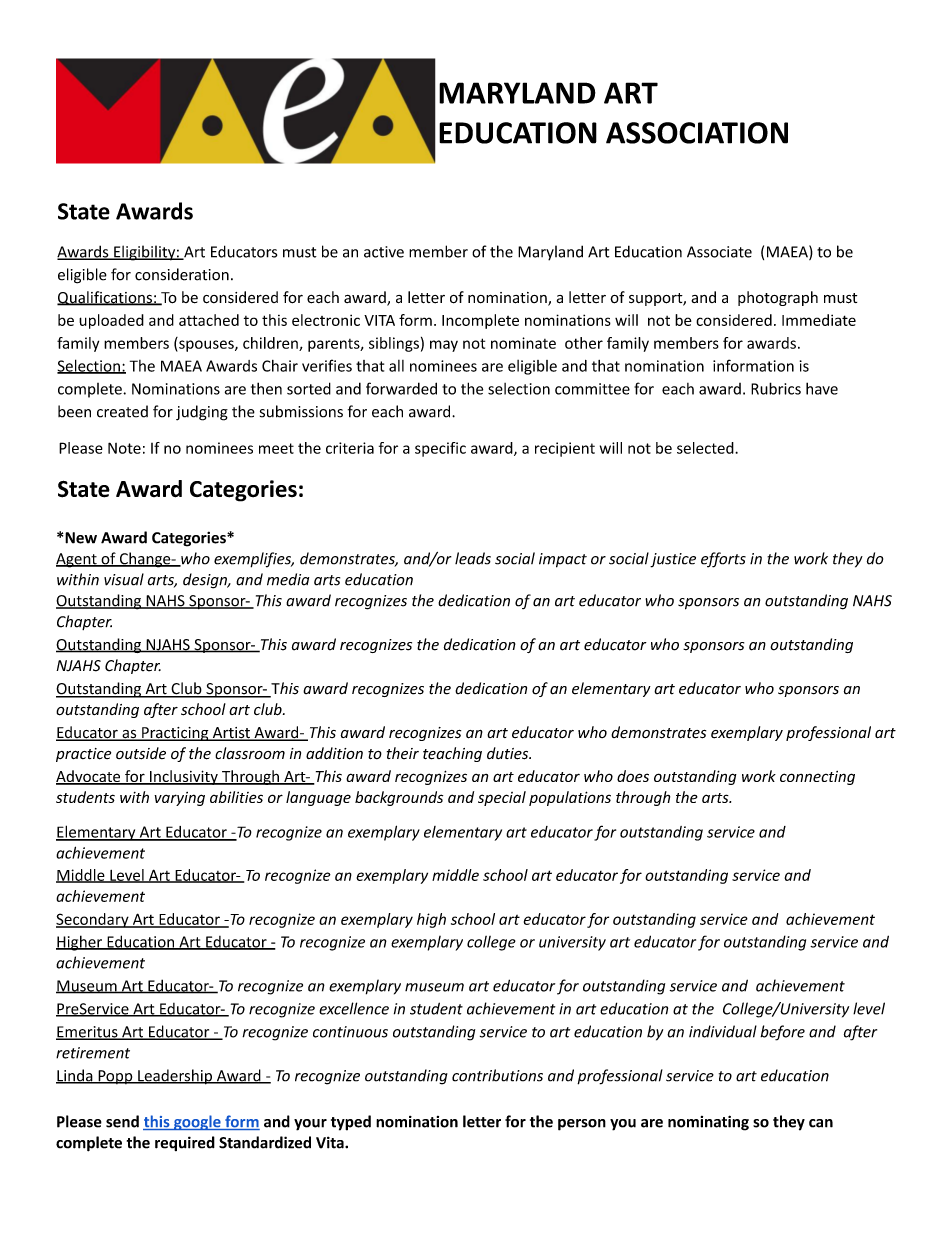  I want to click on forwarded, so click(401, 388).
